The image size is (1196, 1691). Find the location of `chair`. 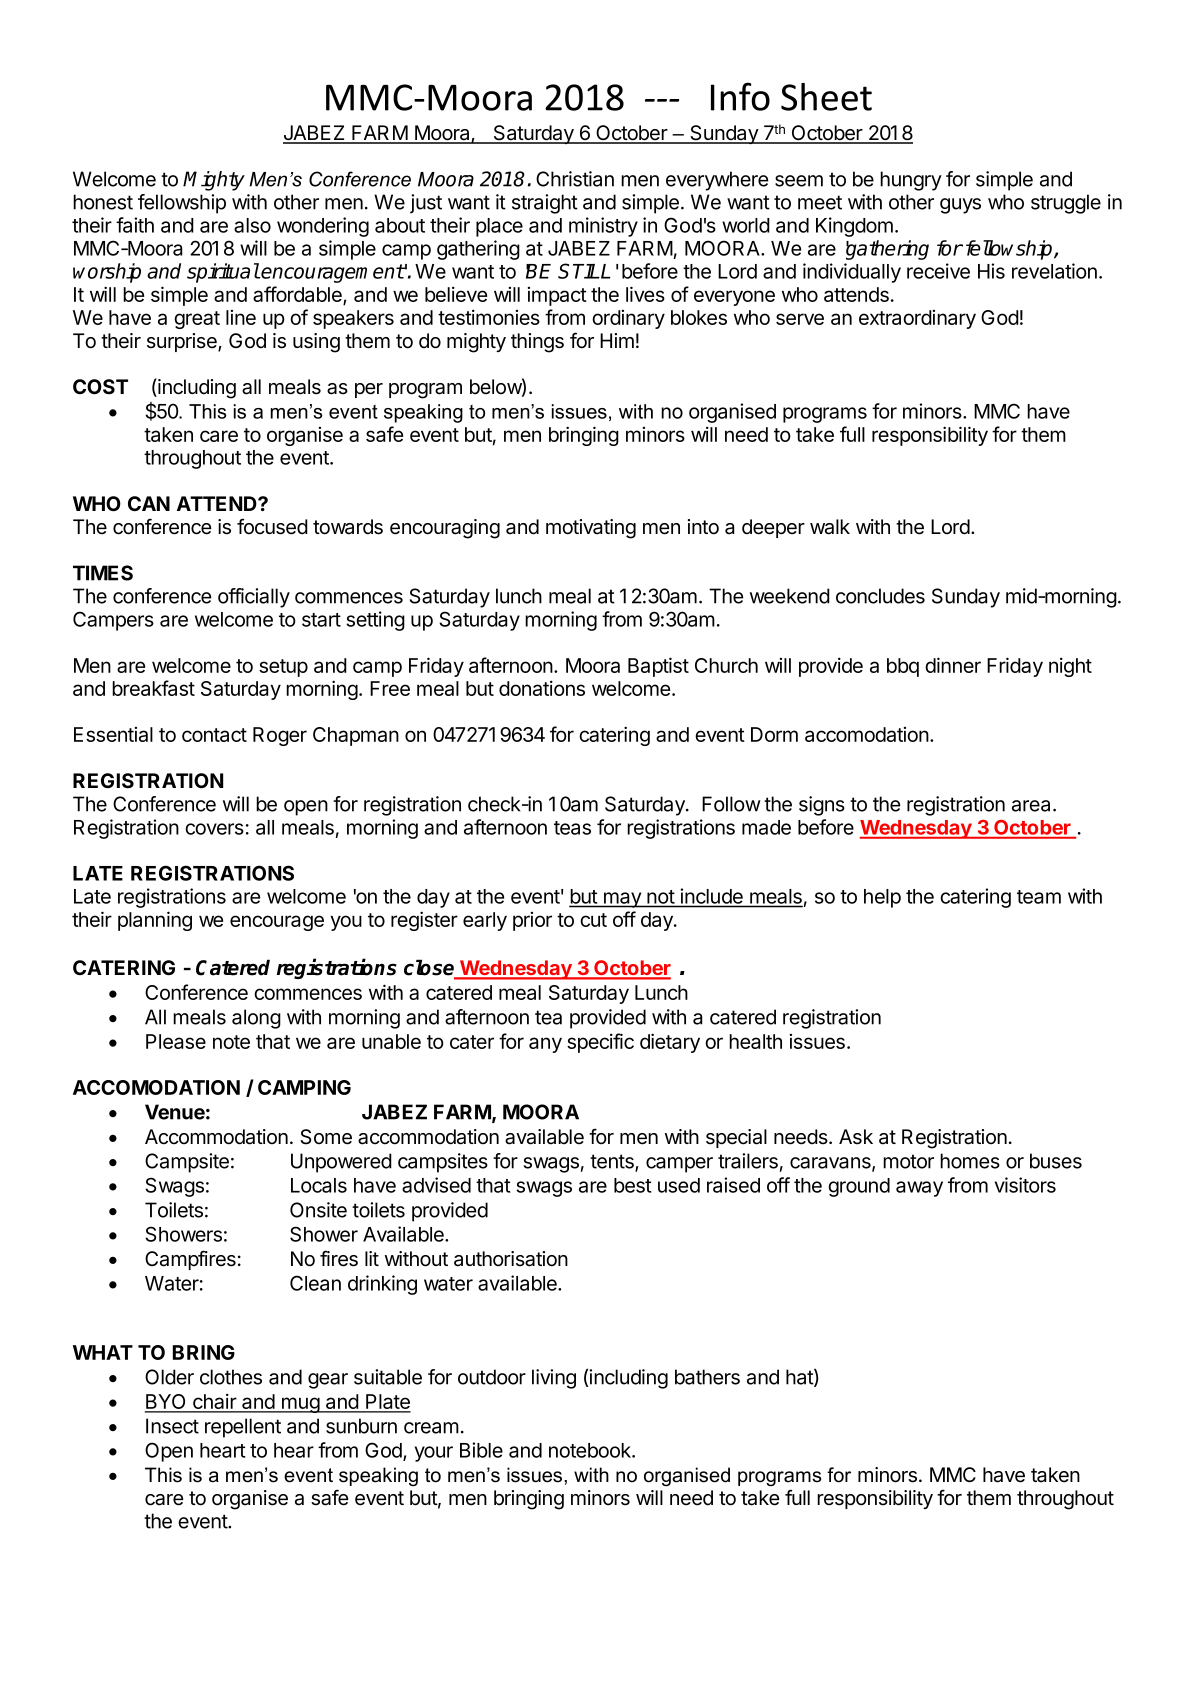

chair is located at coordinates (214, 1402).
